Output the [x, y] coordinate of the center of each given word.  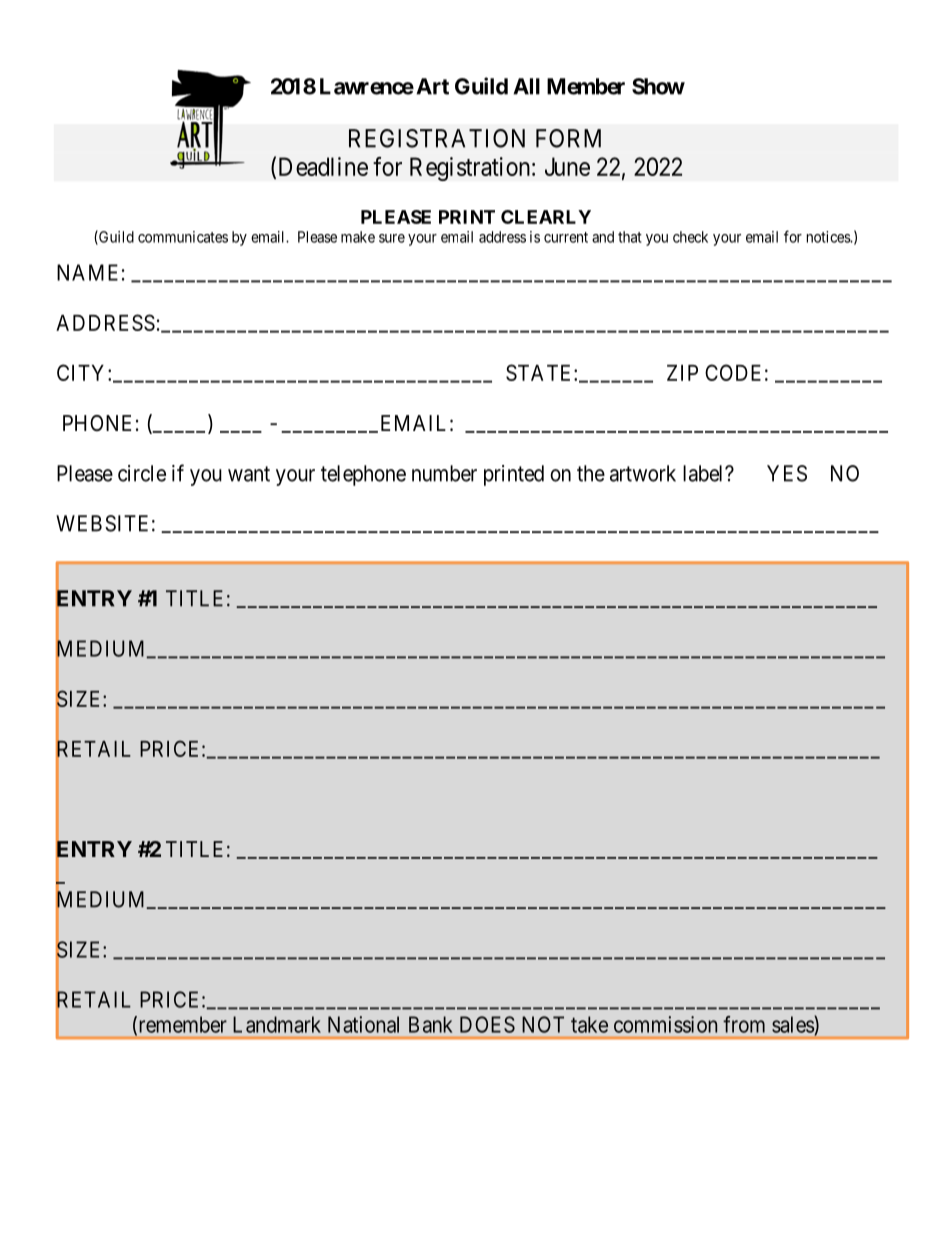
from [744, 1024]
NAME [87, 272]
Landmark [277, 1024]
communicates [183, 237]
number [444, 473]
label [704, 473]
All [526, 86]
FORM [568, 138]
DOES [487, 1024]
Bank [431, 1024]
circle [142, 473]
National [363, 1024]
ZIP [682, 373]
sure [392, 238]
